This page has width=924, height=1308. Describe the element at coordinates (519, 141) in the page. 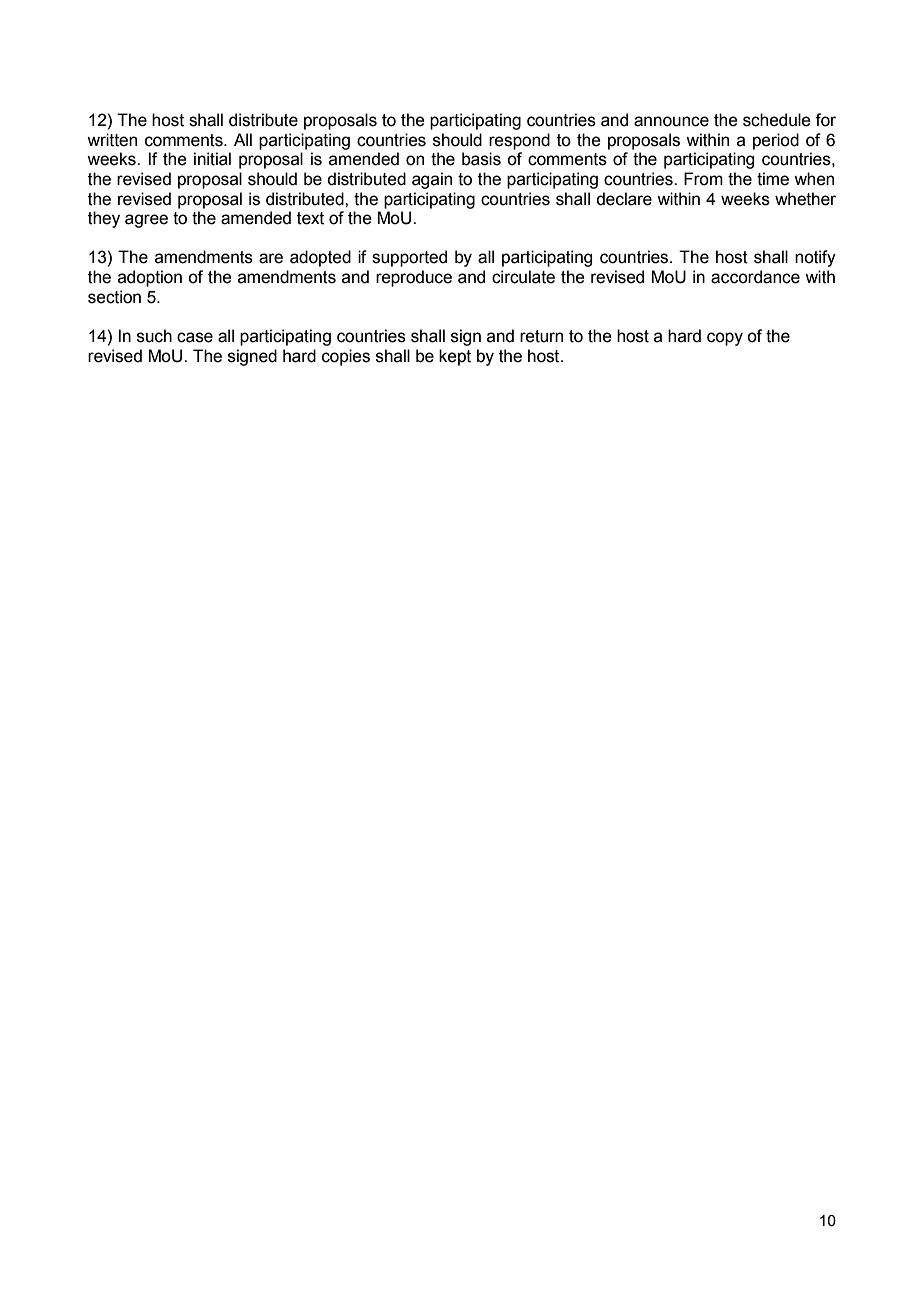

I see `respond` at that location.
